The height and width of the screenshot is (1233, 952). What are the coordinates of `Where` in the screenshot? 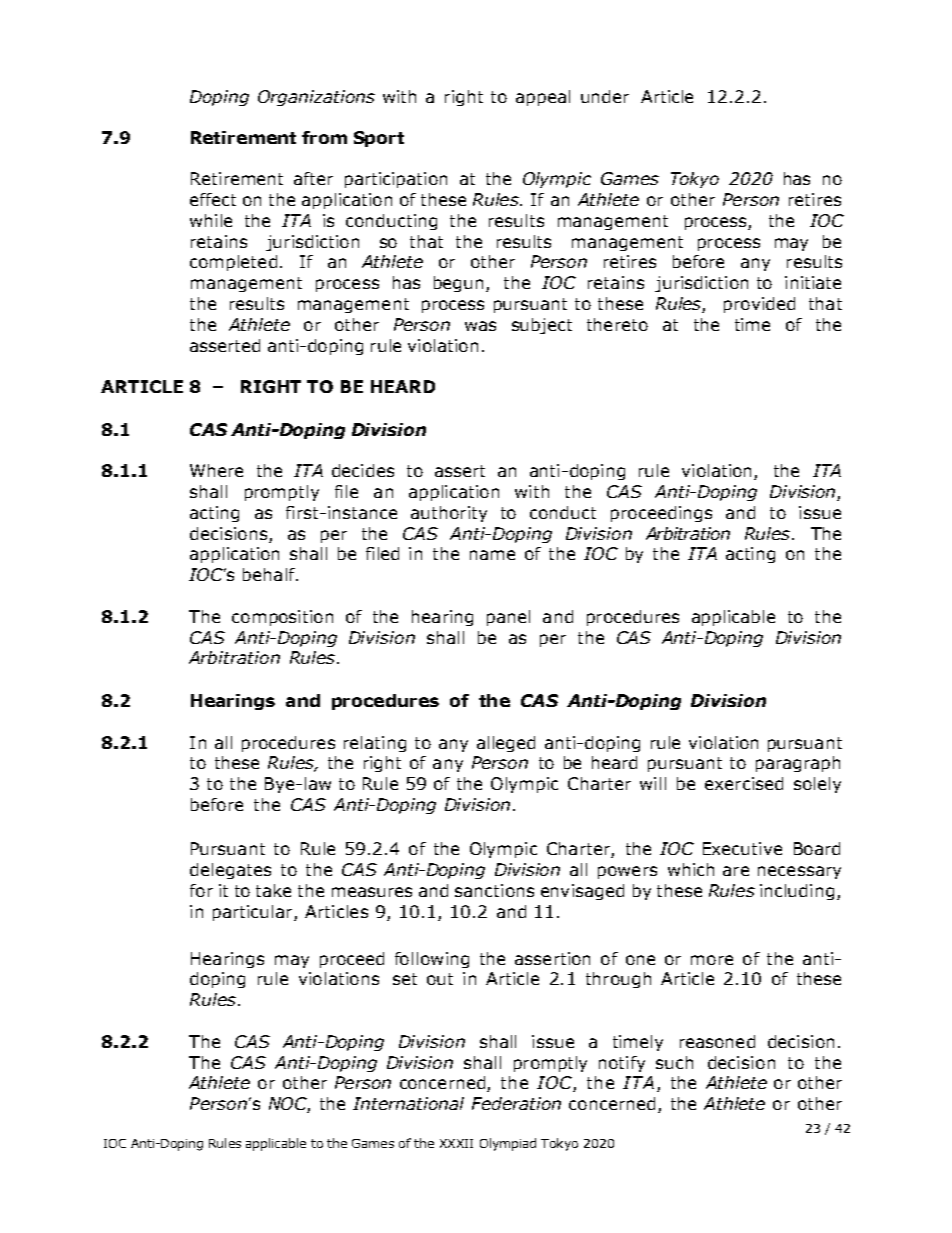 It's located at (216, 470).
